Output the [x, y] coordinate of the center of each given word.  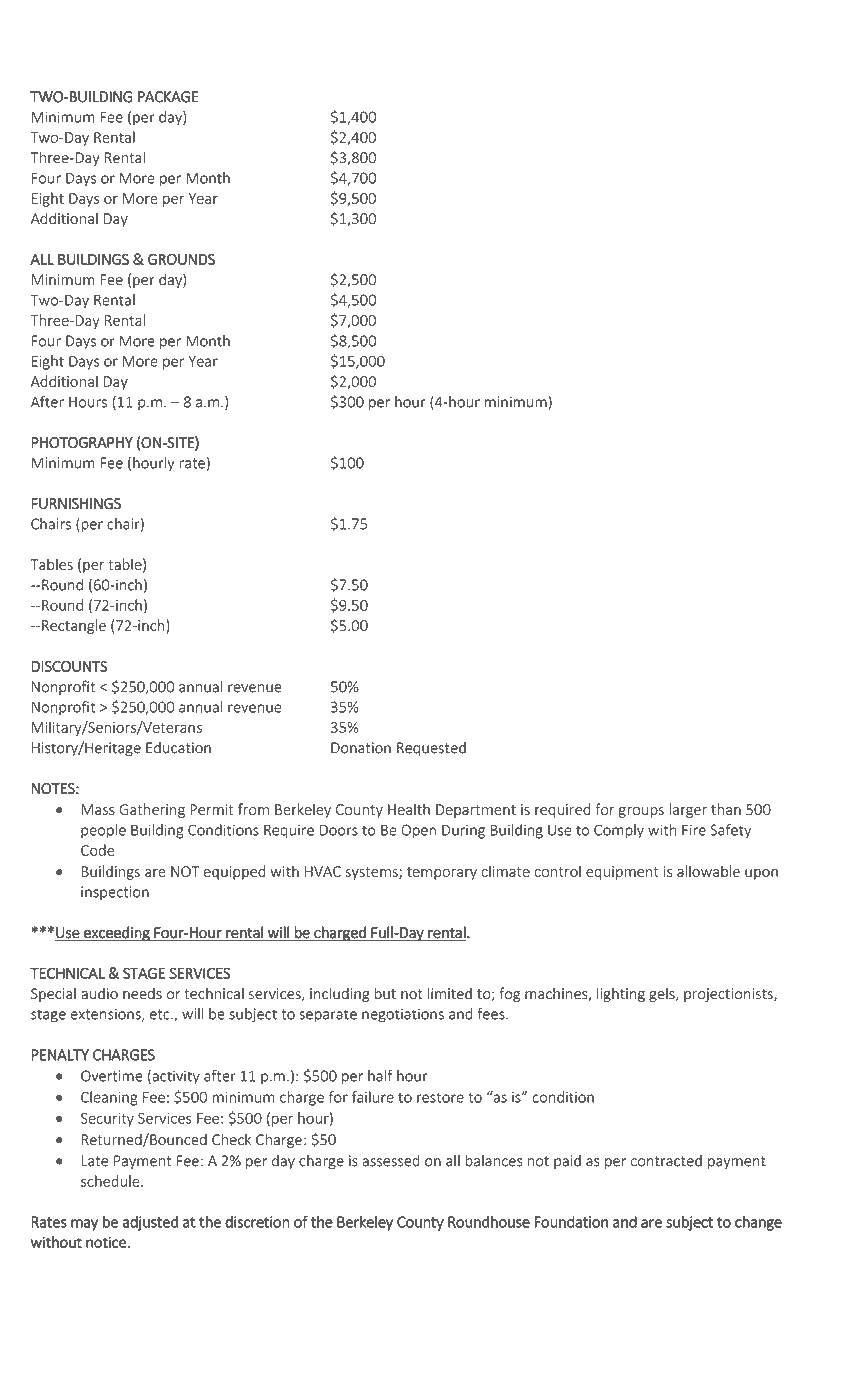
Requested [431, 749]
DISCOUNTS [69, 666]
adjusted [150, 1223]
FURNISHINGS [76, 504]
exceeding [117, 933]
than [726, 809]
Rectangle [74, 626]
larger [688, 810]
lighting [621, 994]
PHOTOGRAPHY [82, 443]
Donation [361, 748]
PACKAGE [168, 97]
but [385, 993]
